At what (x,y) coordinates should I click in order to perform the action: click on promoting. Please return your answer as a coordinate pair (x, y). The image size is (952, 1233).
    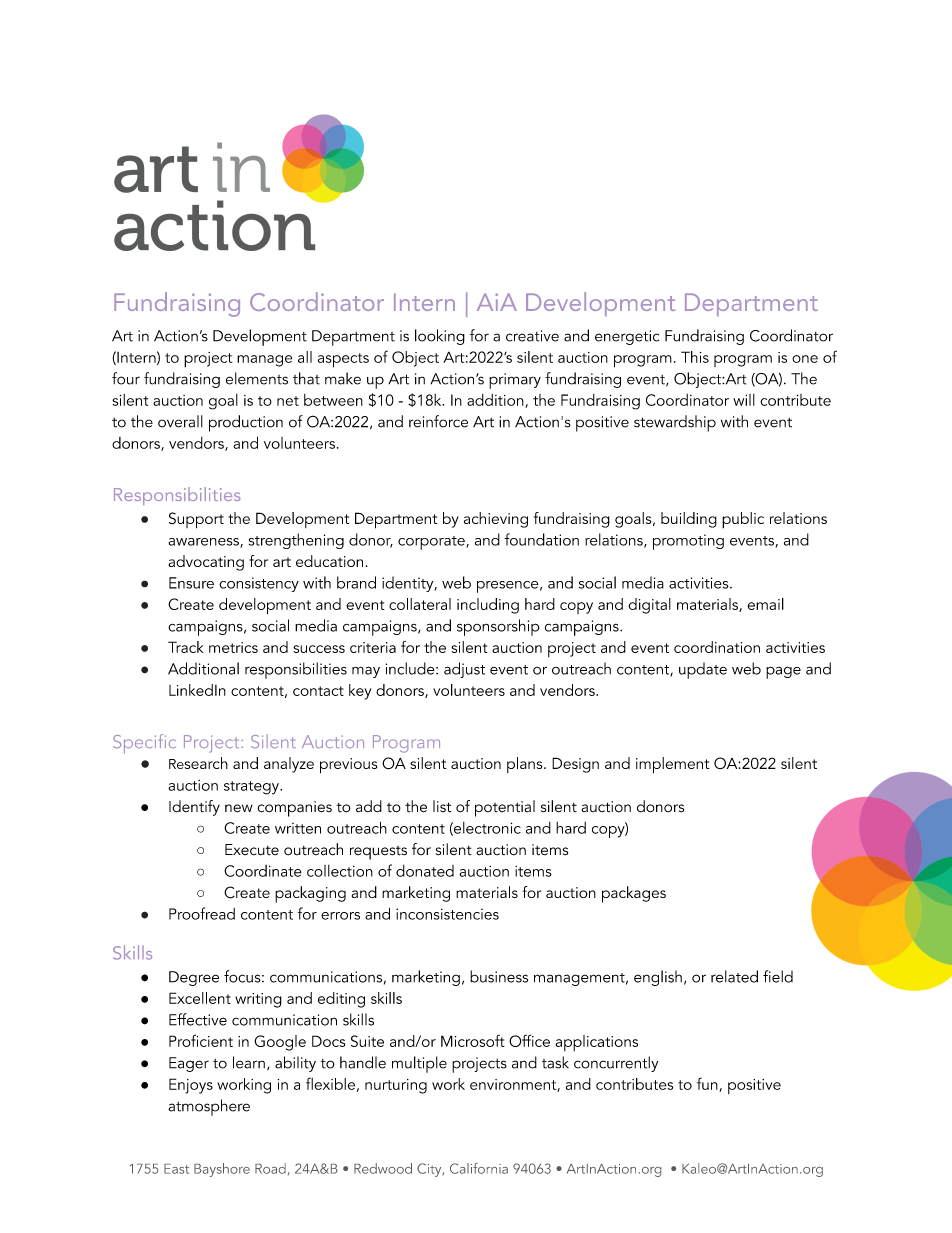
    Looking at the image, I should click on (688, 542).
